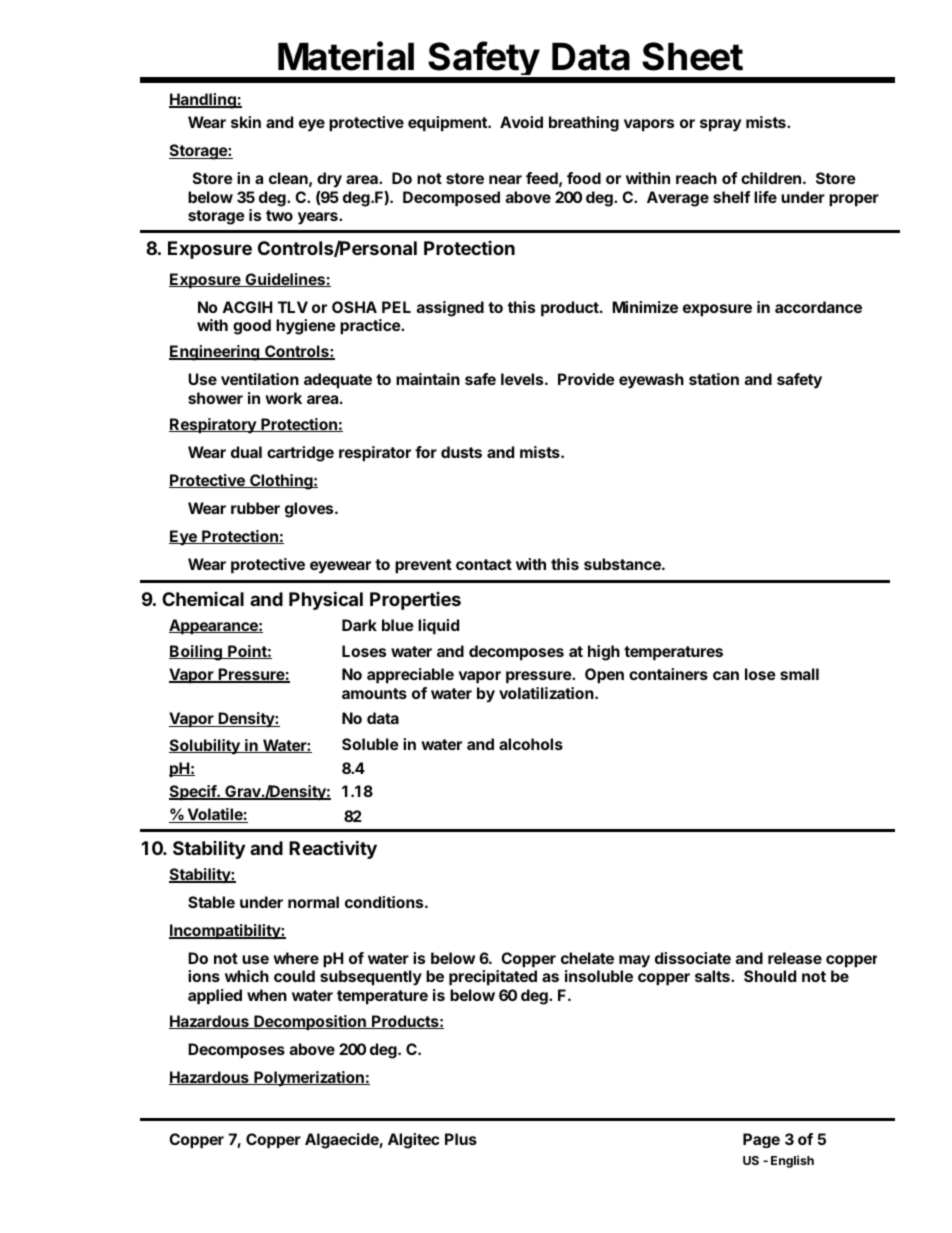  What do you see at coordinates (721, 125) in the document?
I see `spray` at bounding box center [721, 125].
